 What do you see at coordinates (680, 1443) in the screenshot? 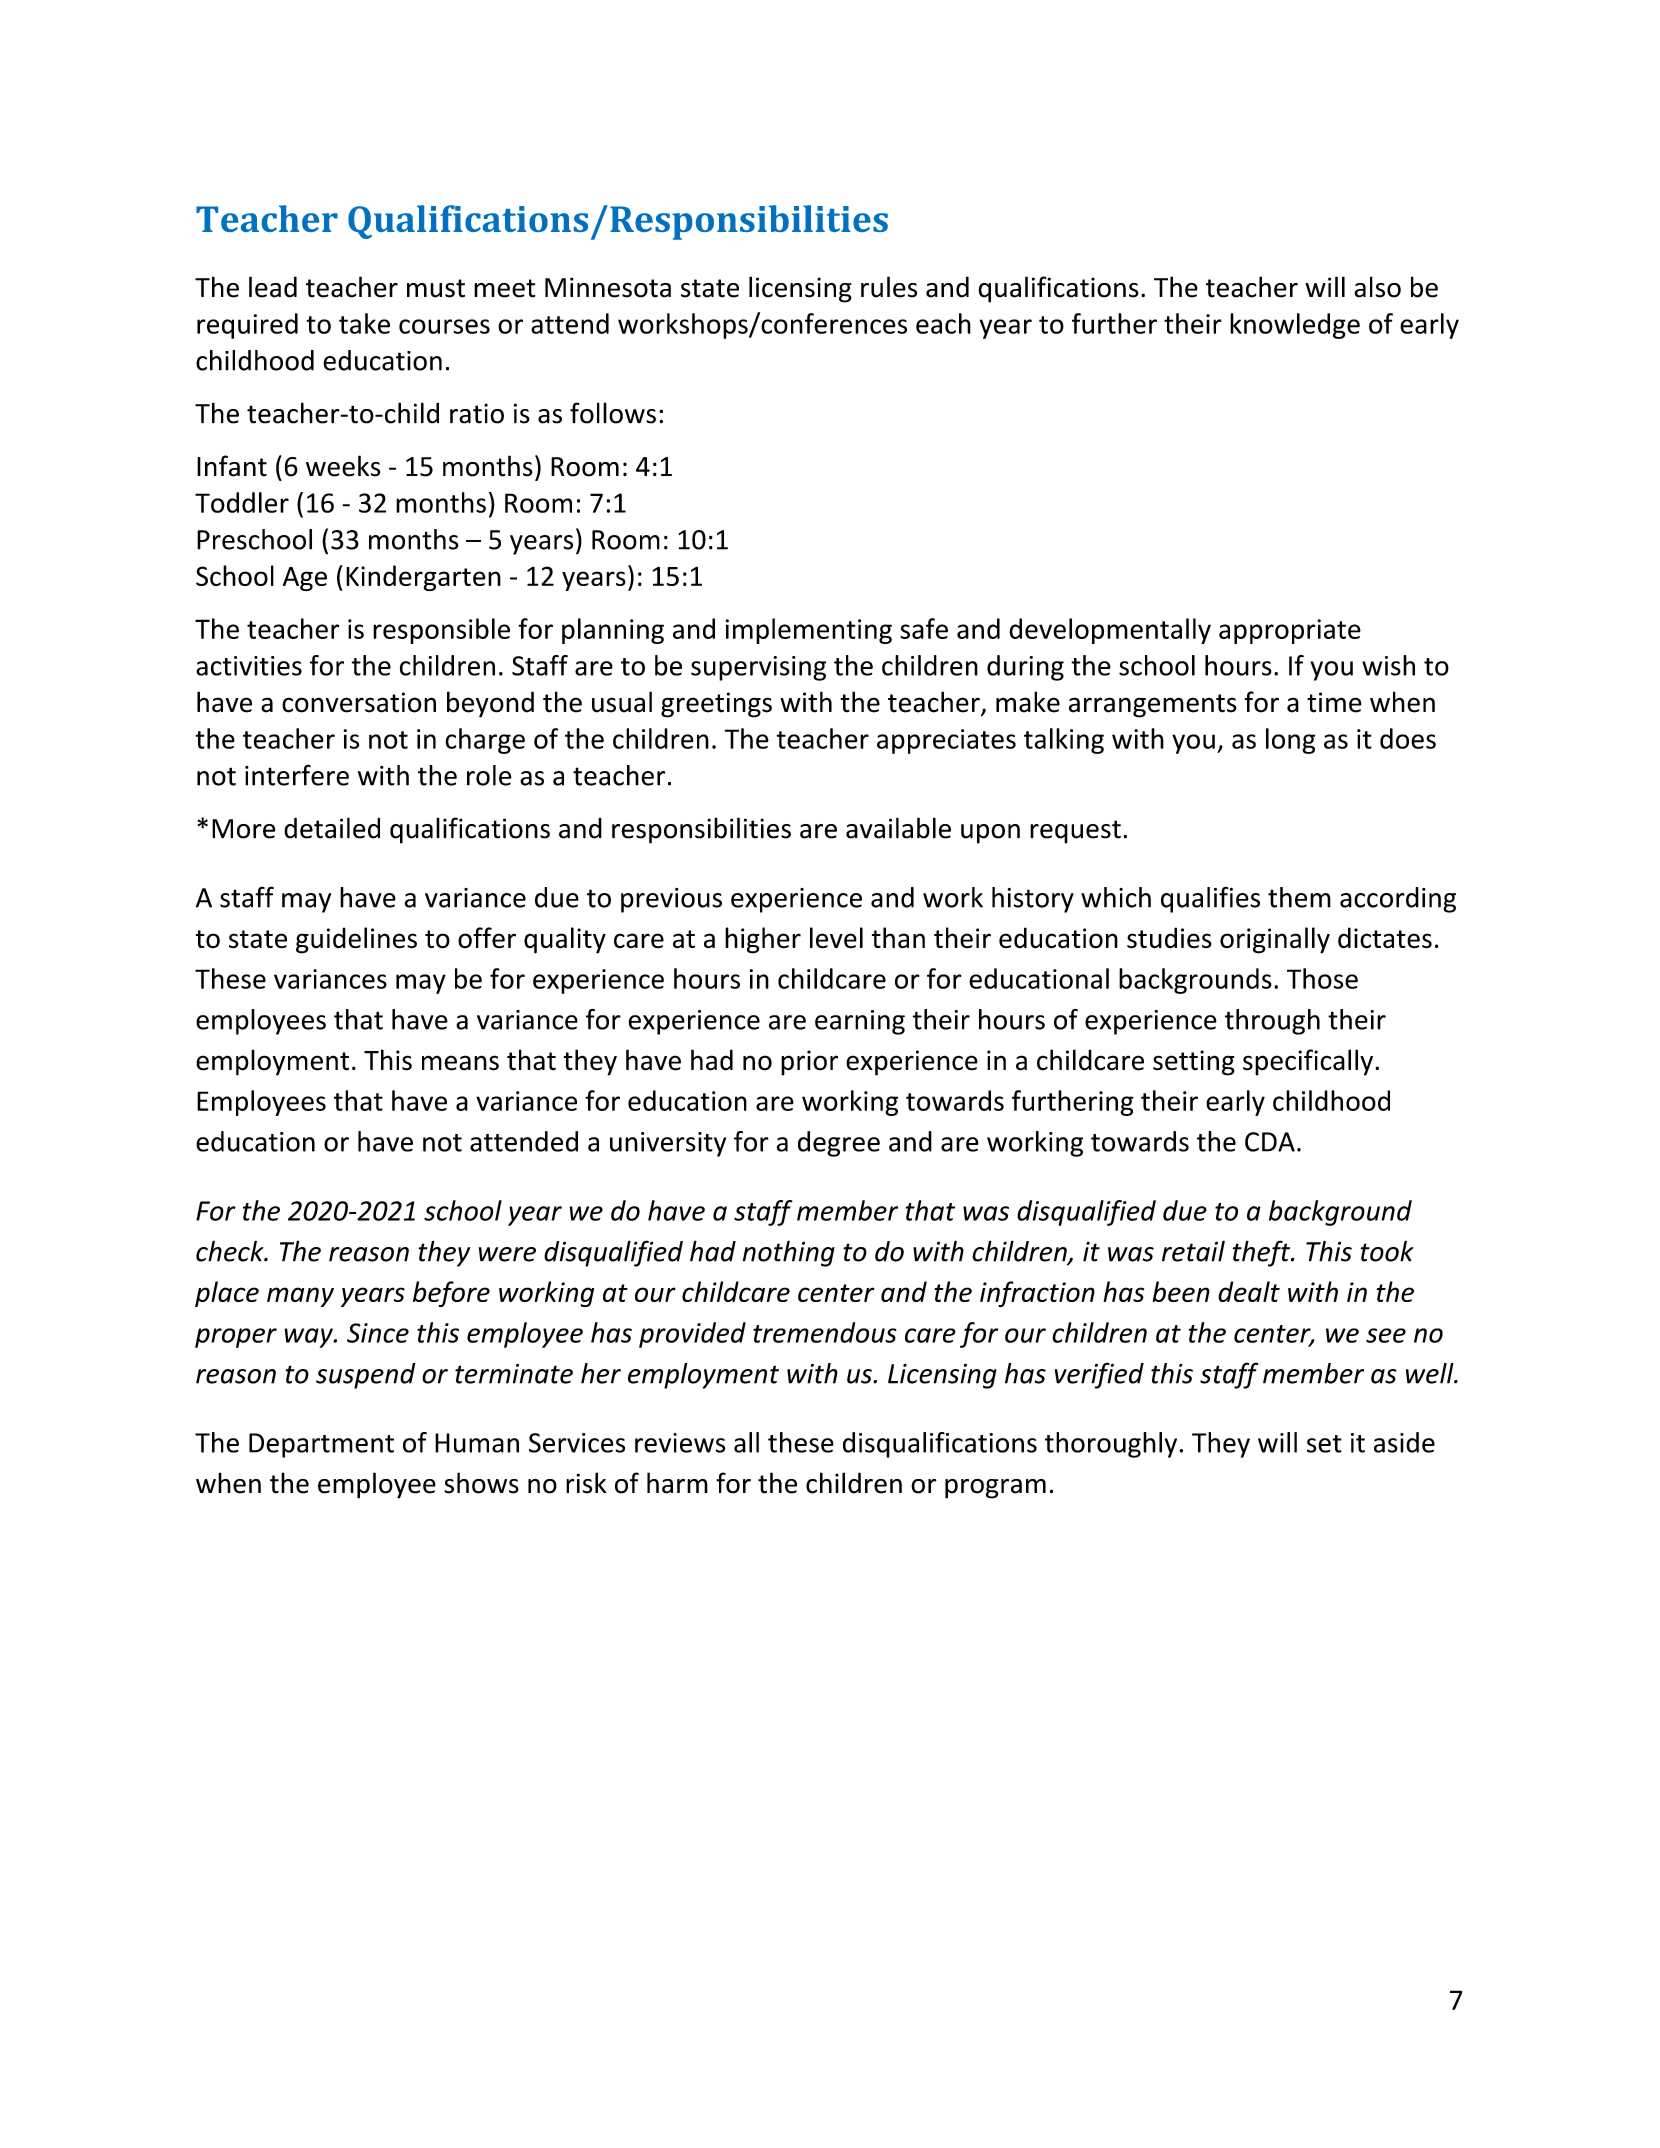
I see `reviews` at bounding box center [680, 1443].
